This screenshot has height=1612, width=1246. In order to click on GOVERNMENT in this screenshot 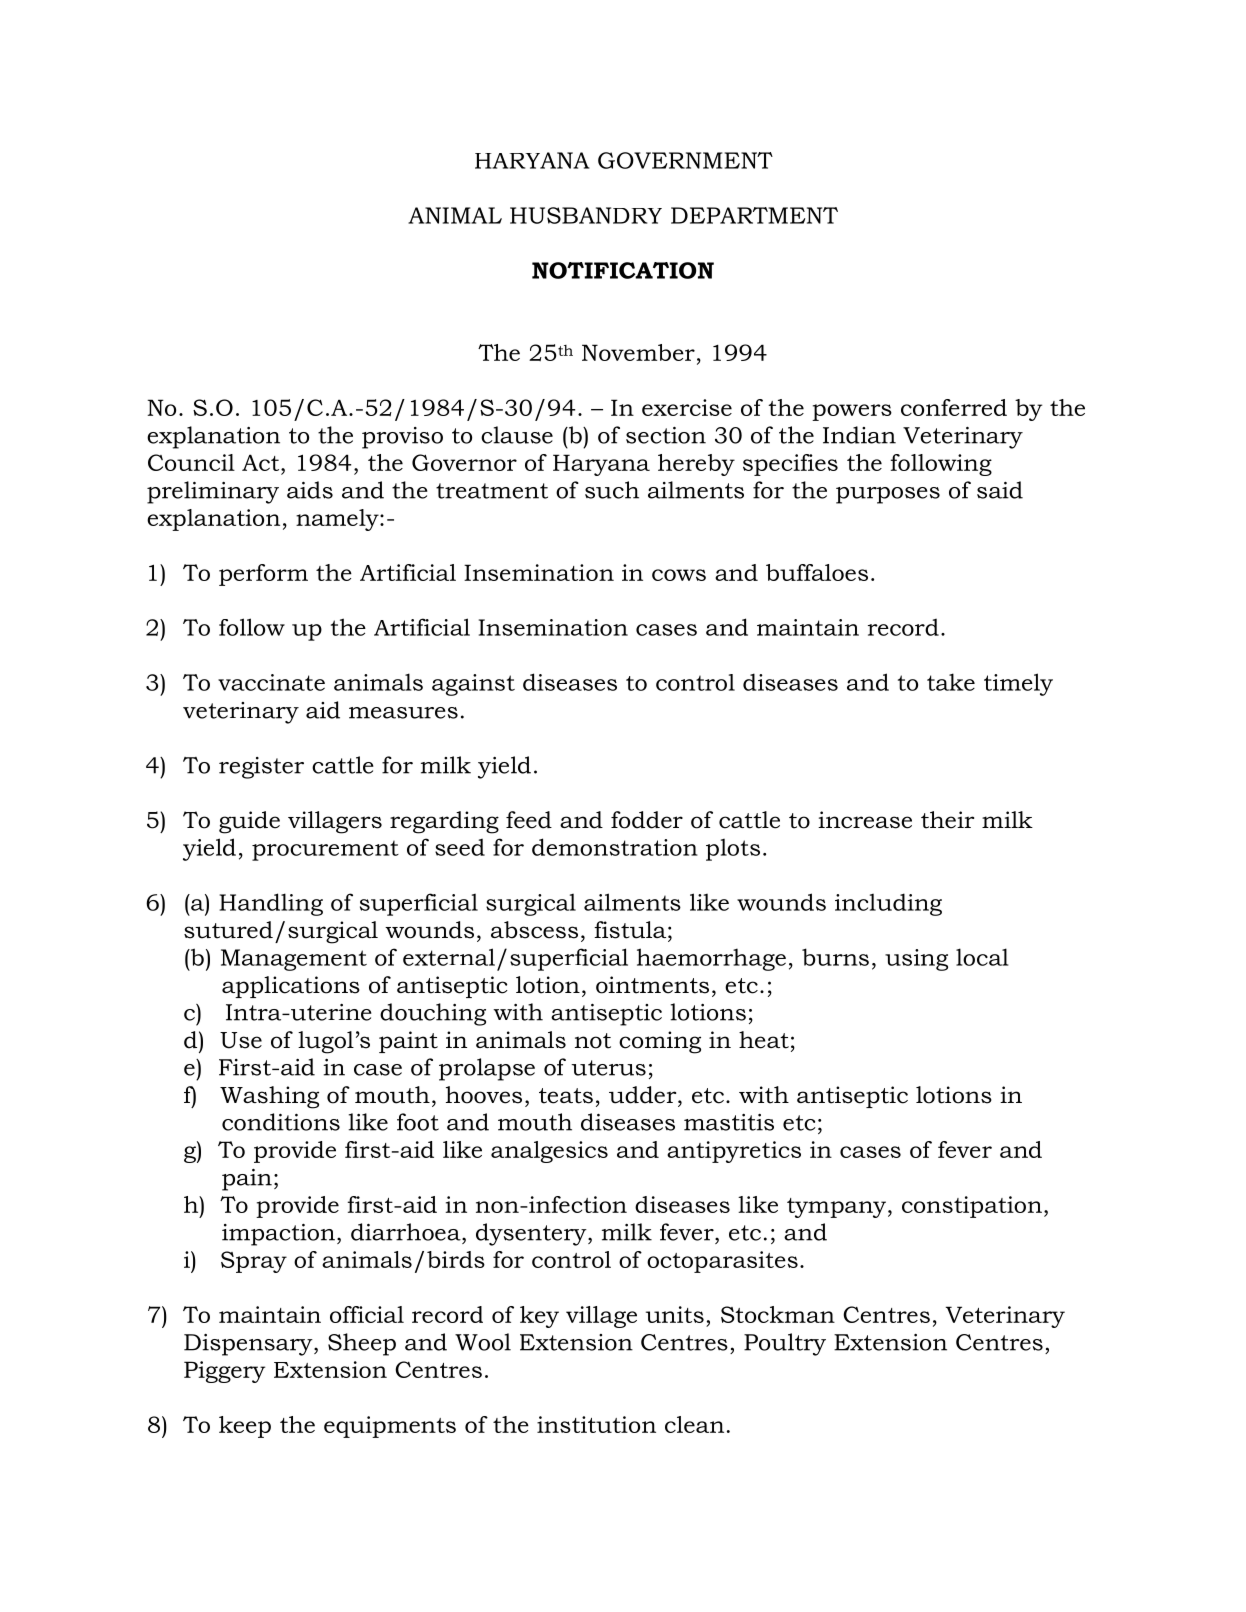, I will do `click(685, 160)`.
